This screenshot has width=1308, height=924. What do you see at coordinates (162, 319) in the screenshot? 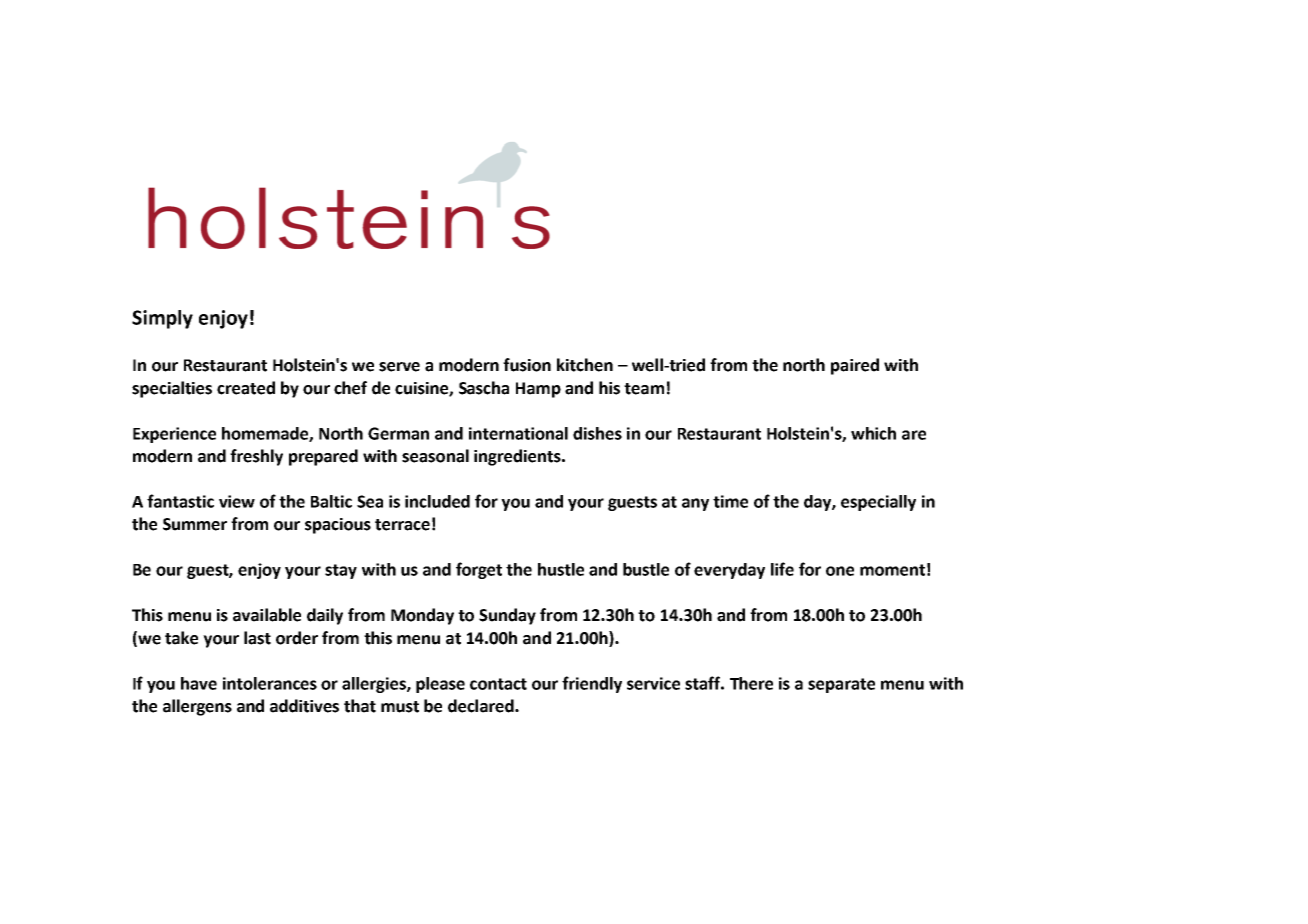
I see `Simply` at bounding box center [162, 319].
